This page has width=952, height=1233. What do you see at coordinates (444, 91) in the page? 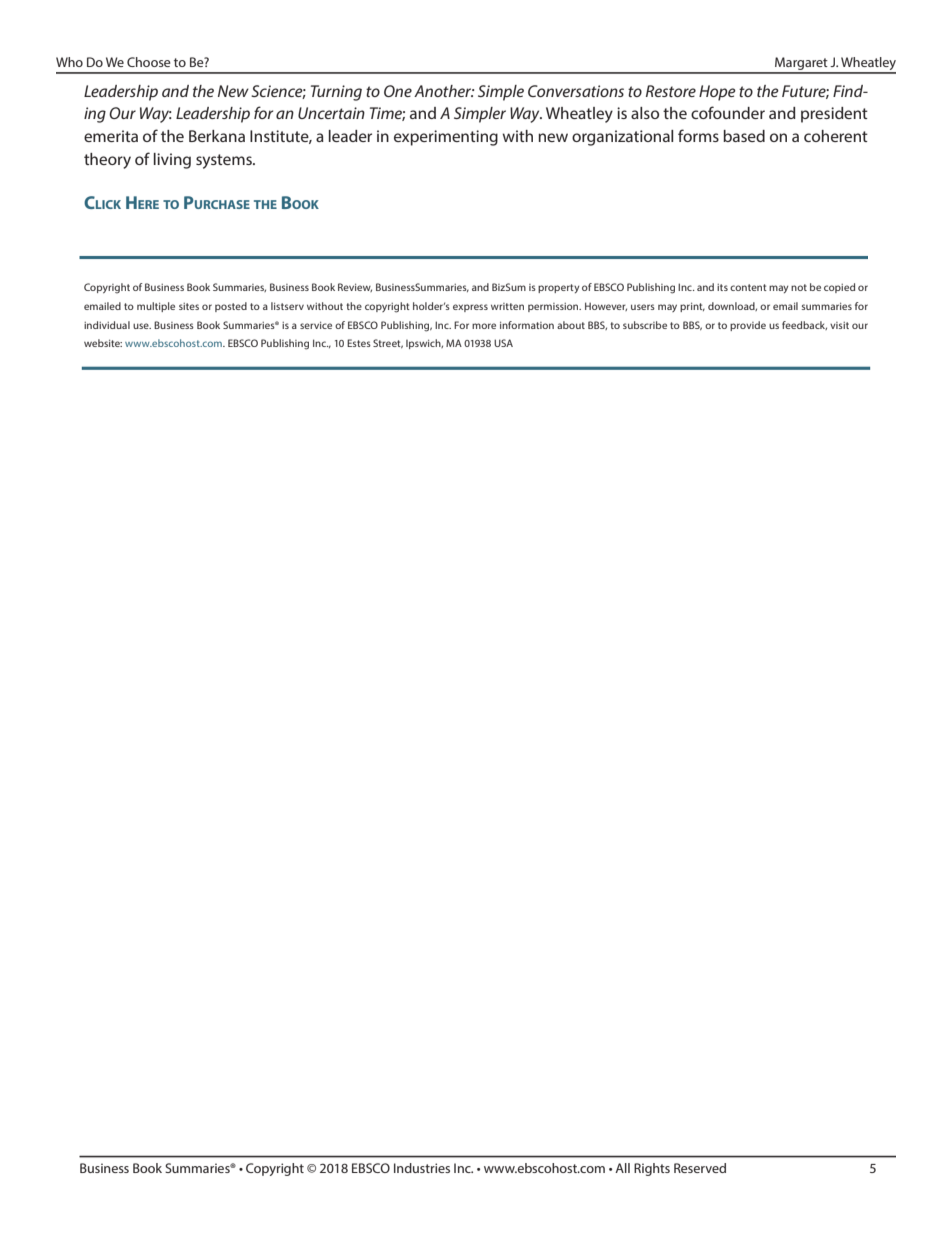
I see `Another` at bounding box center [444, 91].
